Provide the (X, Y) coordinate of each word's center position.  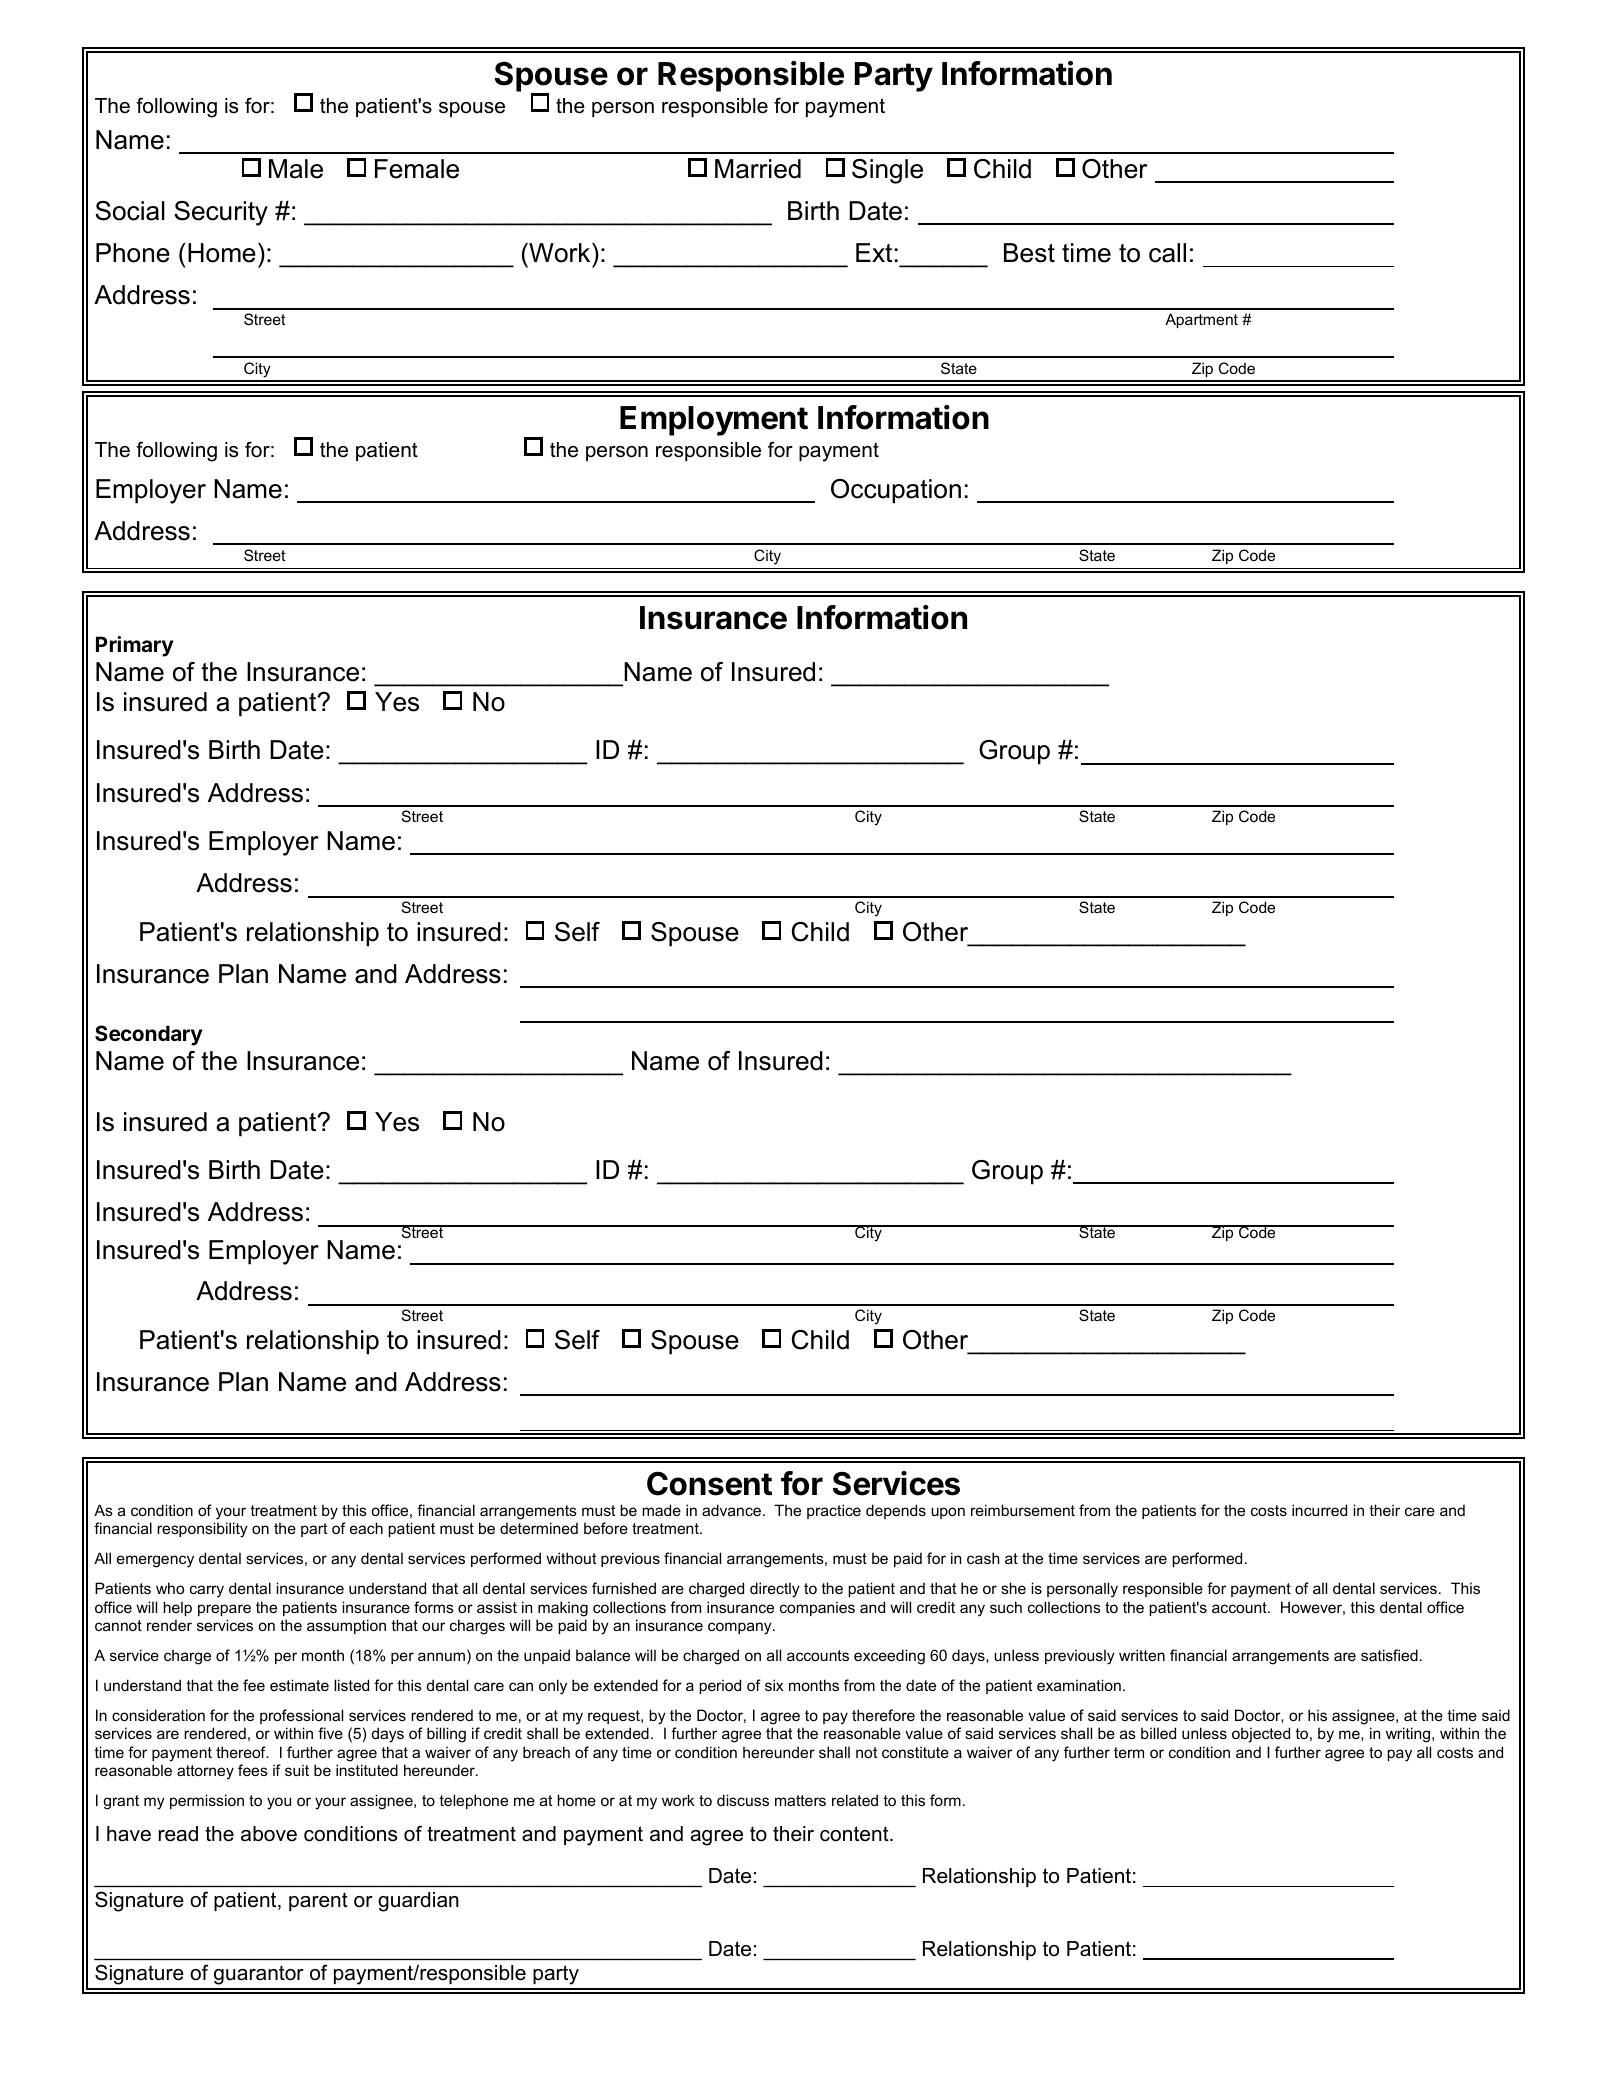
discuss (743, 1800)
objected (1261, 1735)
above (269, 1834)
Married (758, 169)
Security (221, 213)
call (1167, 253)
